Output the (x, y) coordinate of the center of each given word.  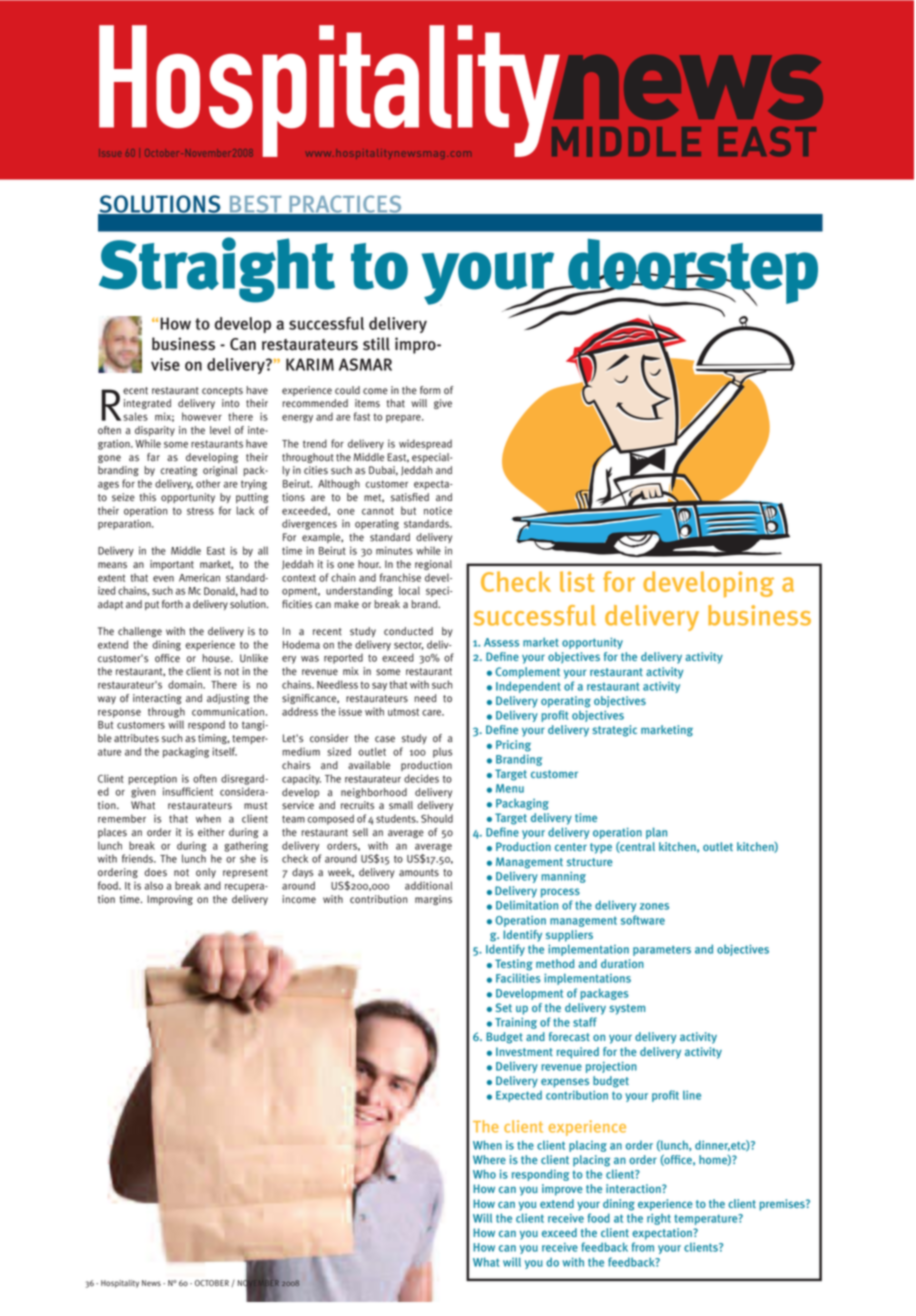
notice (438, 510)
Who (484, 1174)
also (154, 885)
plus (442, 752)
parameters (662, 950)
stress (200, 511)
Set (504, 1007)
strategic (614, 731)
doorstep (692, 272)
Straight (217, 270)
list (577, 581)
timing (214, 739)
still (376, 344)
